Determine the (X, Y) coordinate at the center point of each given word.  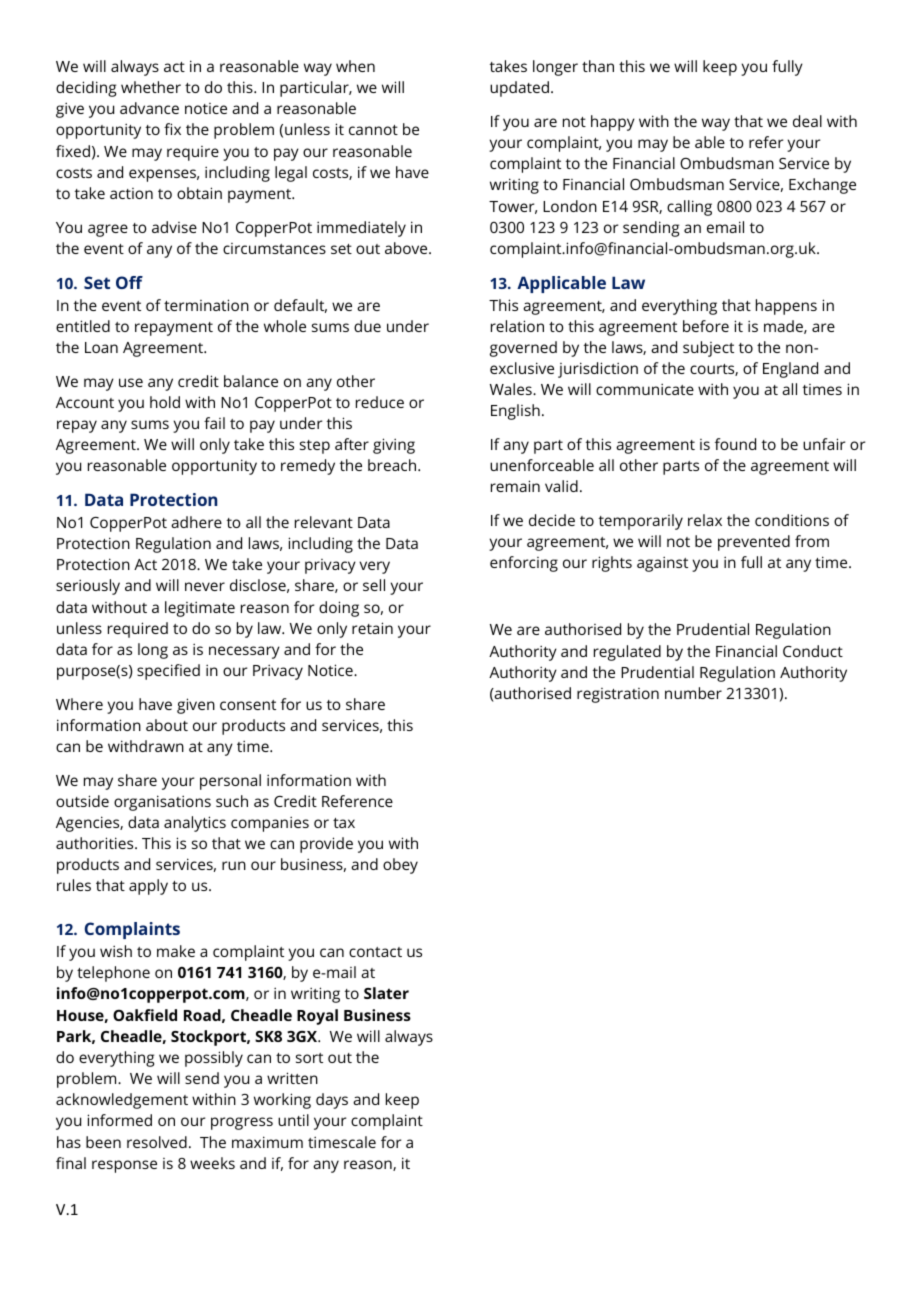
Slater (386, 993)
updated (519, 89)
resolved (157, 1142)
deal (807, 121)
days (332, 1101)
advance (149, 108)
